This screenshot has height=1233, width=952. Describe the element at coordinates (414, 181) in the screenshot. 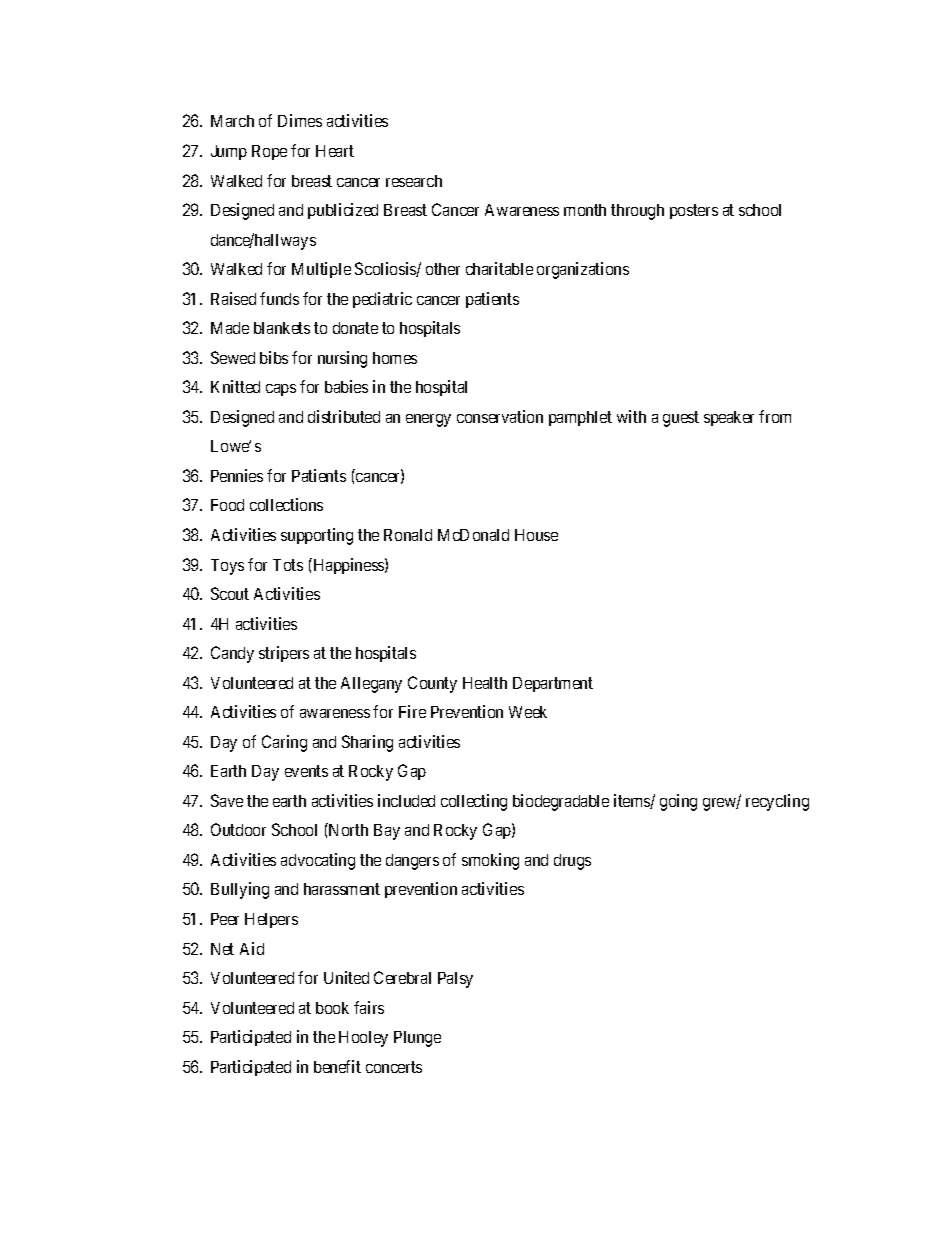

I see `research` at that location.
